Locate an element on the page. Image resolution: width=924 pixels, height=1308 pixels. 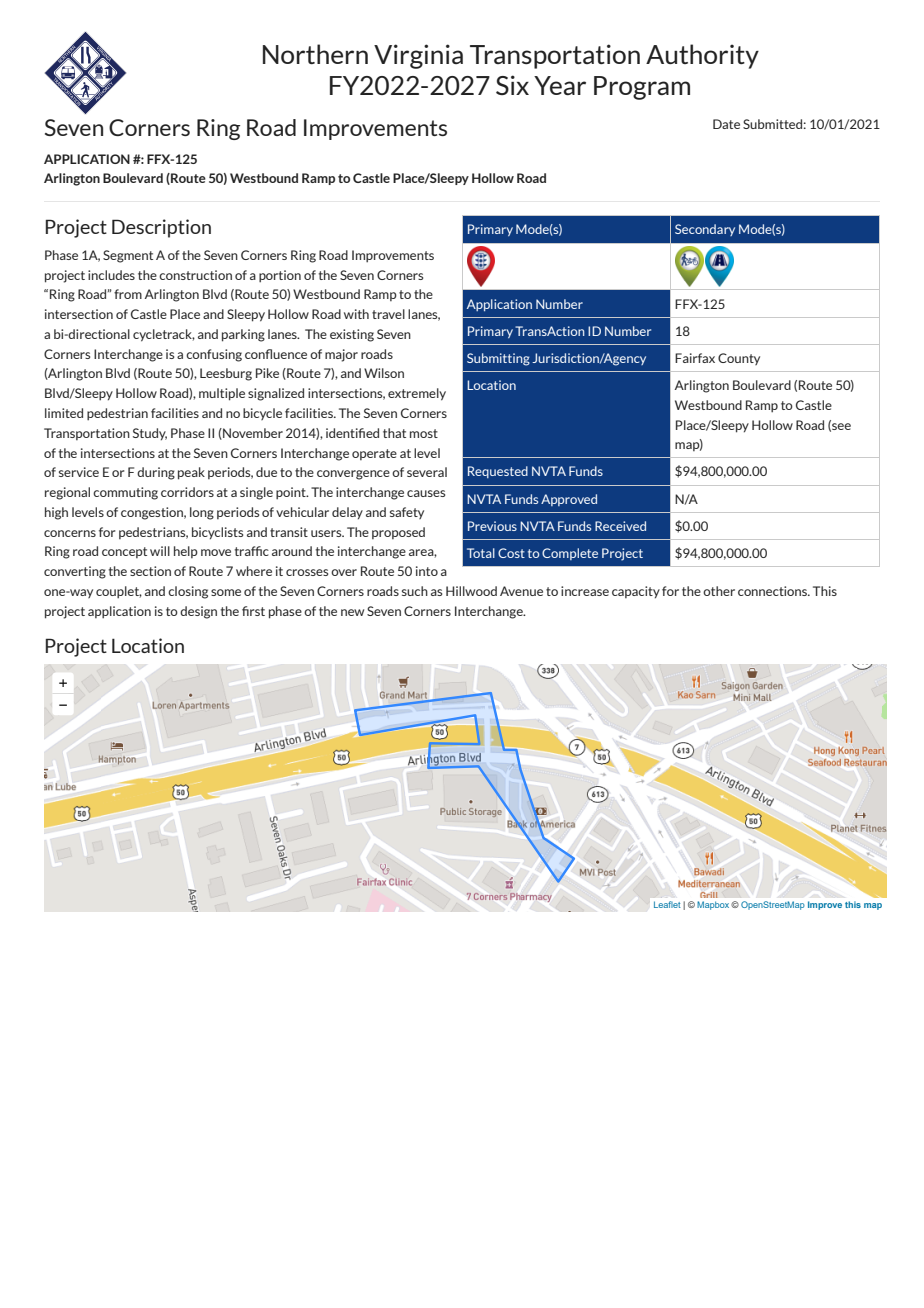
Description is located at coordinates (161, 228).
